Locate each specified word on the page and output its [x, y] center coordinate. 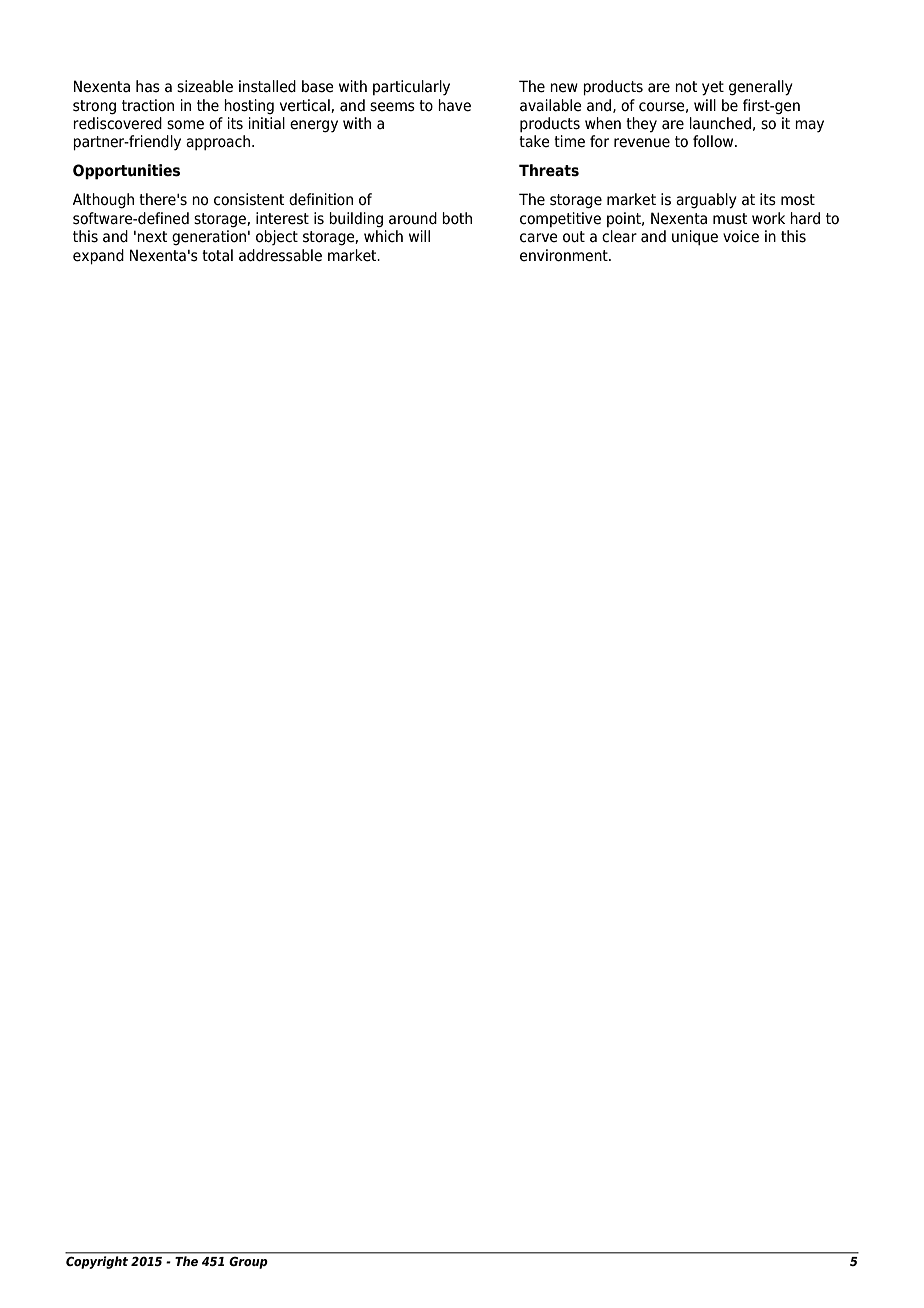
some [185, 125]
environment [565, 255]
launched [720, 123]
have [454, 105]
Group [248, 1263]
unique [695, 237]
